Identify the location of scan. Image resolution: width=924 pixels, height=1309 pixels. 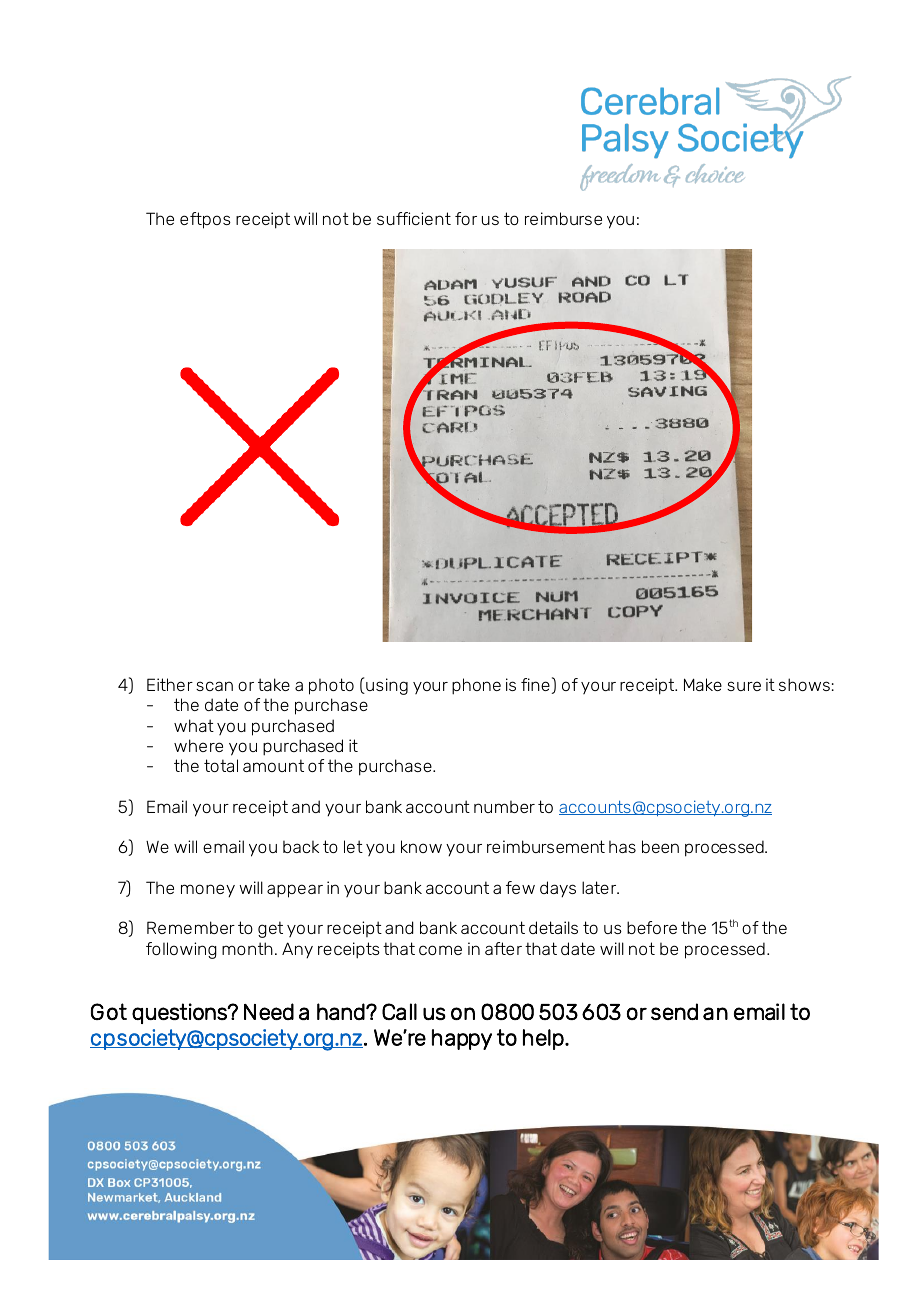
(214, 686).
